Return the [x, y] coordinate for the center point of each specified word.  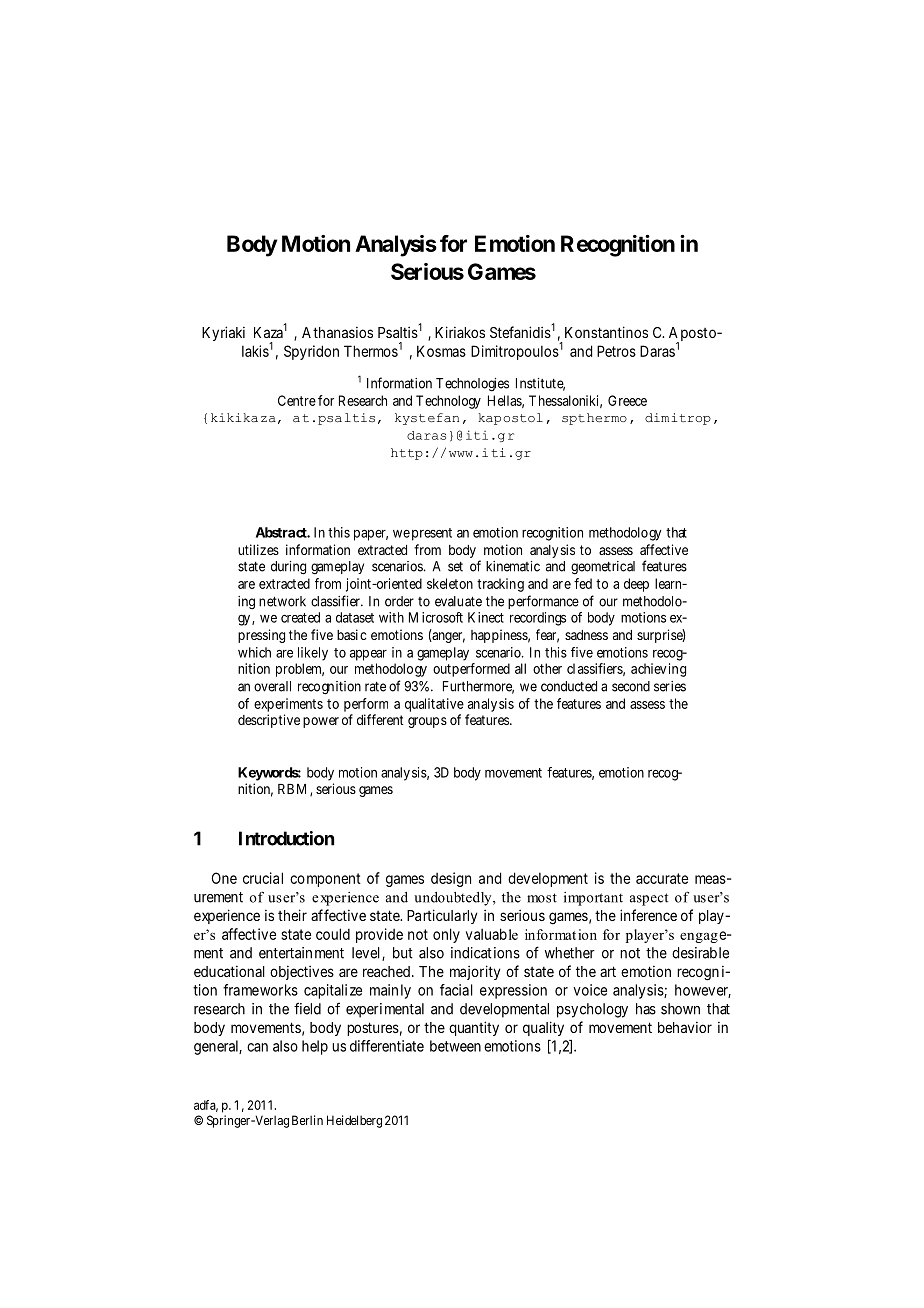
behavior [685, 1027]
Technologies [472, 385]
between [455, 1046]
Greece [627, 400]
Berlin [307, 1120]
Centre [297, 400]
